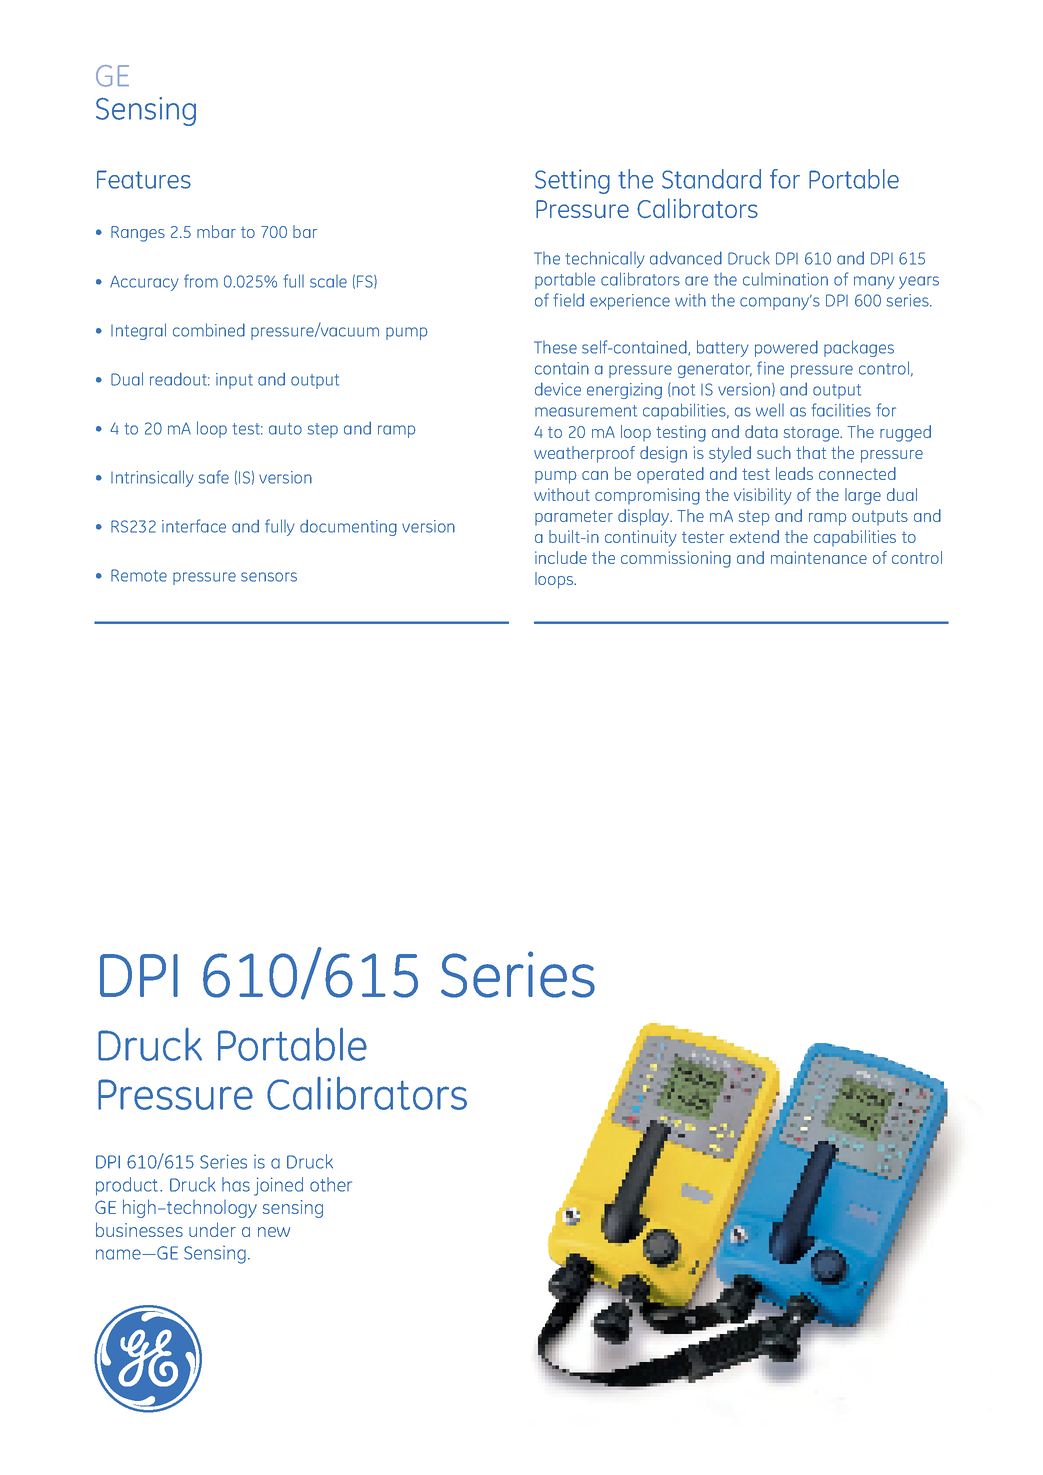 The width and height of the screenshot is (1043, 1475). What do you see at coordinates (236, 1184) in the screenshot?
I see `has` at bounding box center [236, 1184].
